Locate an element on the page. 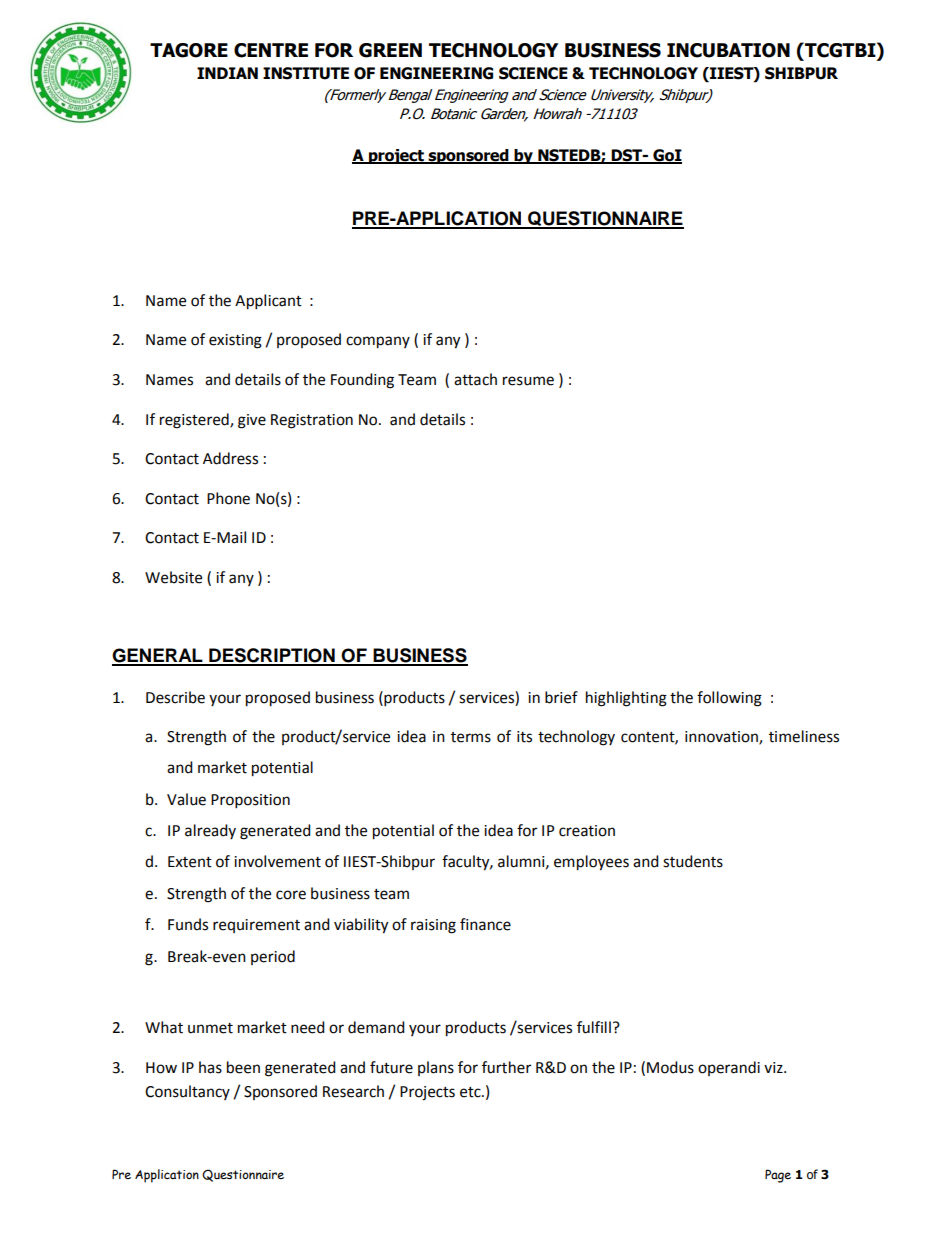 Image resolution: width=952 pixels, height=1233 pixels. involvement is located at coordinates (277, 861).
